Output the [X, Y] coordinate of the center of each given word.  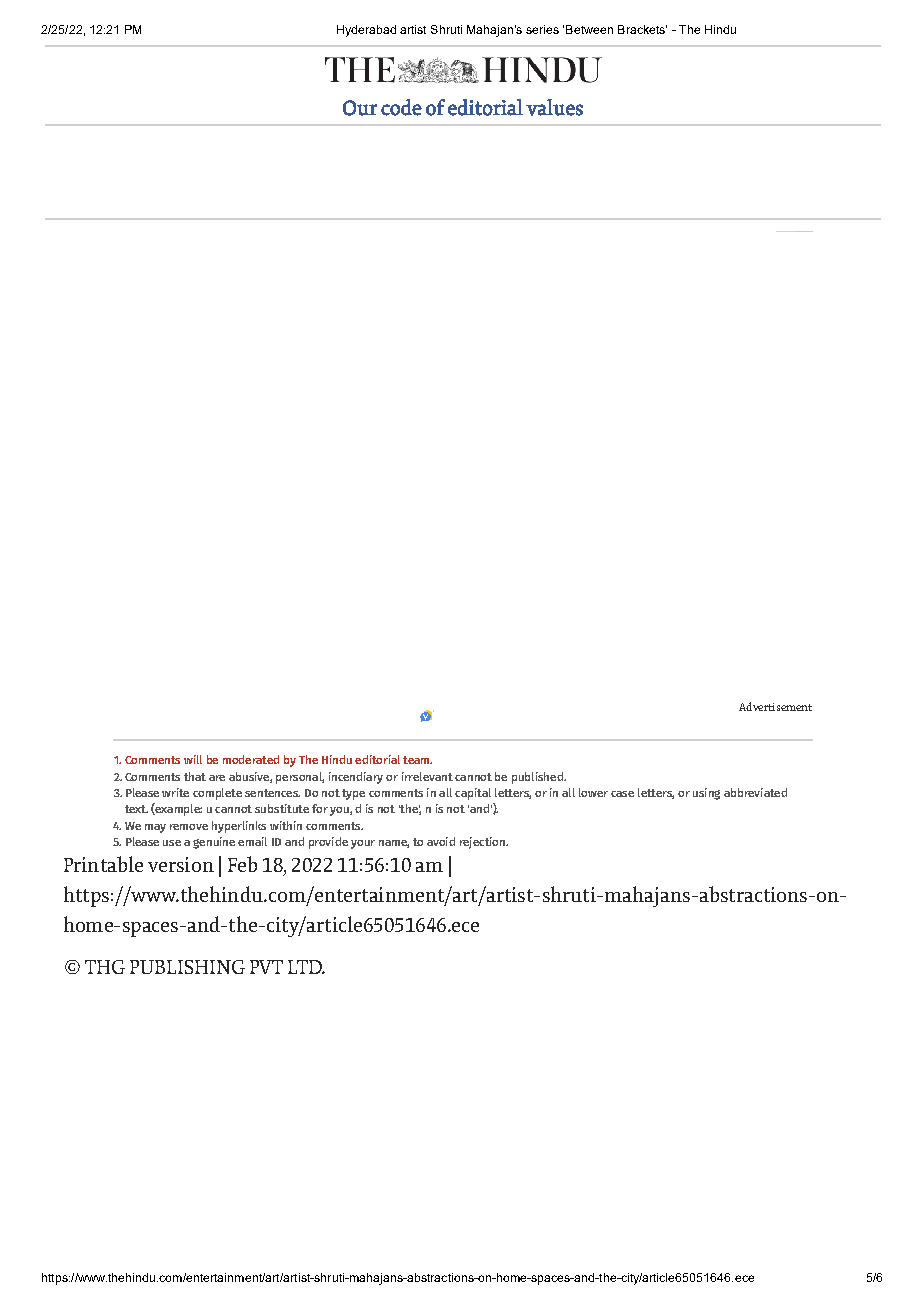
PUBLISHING [187, 967]
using [706, 794]
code [401, 107]
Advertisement [775, 706]
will [193, 759]
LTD [306, 967]
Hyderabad [366, 31]
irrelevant [427, 776]
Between [589, 29]
